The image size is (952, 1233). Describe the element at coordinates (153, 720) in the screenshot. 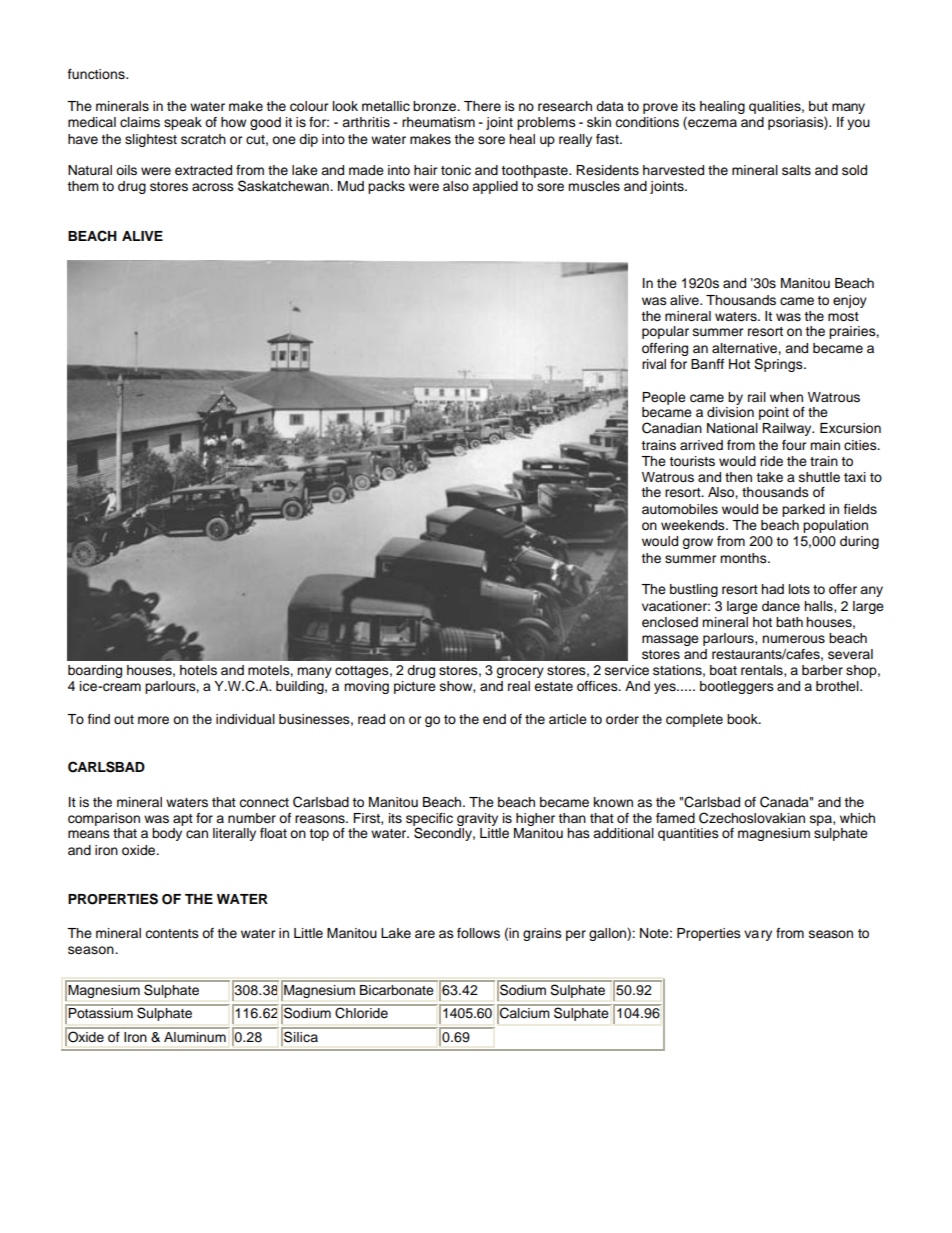

I see `more` at that location.
